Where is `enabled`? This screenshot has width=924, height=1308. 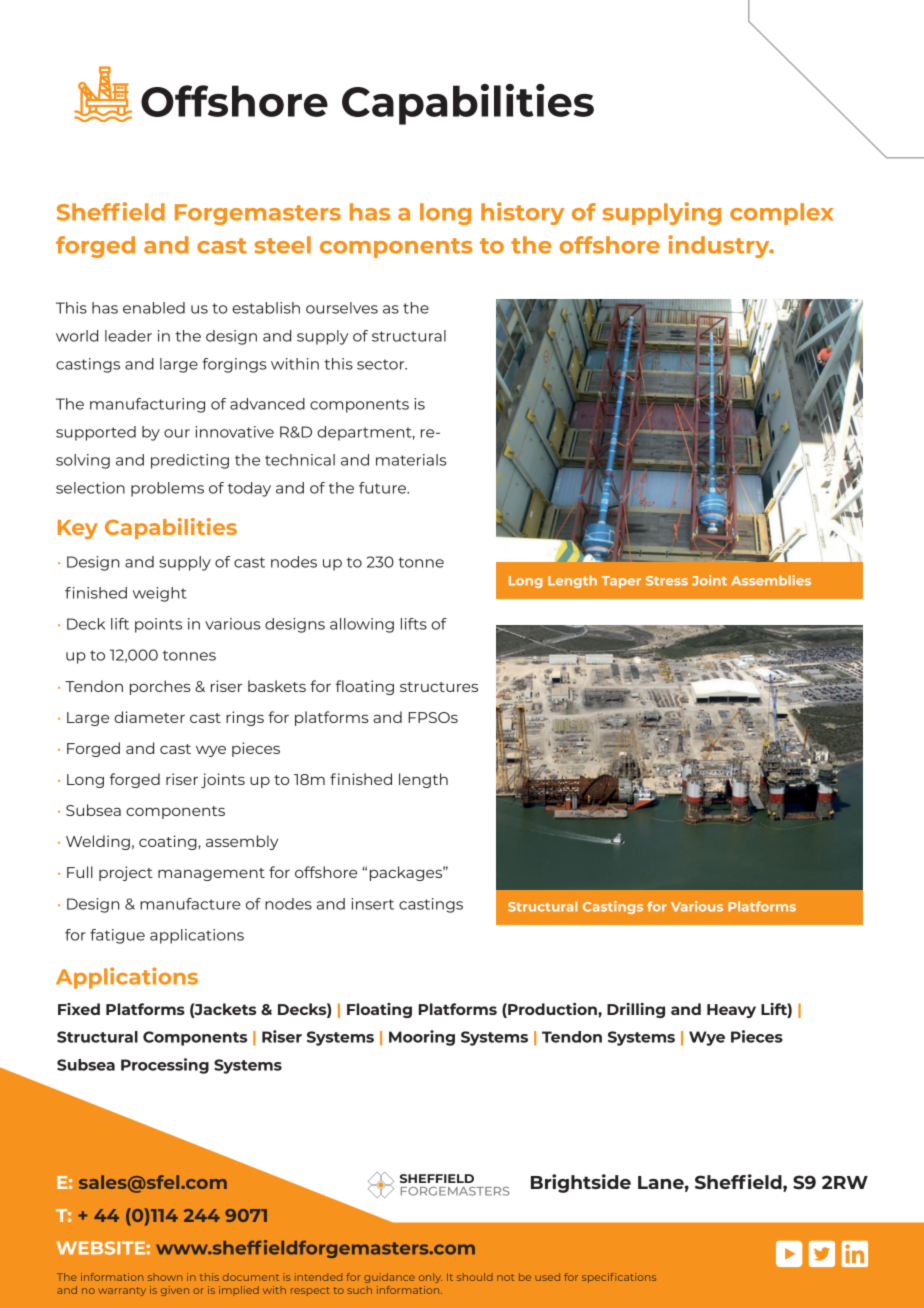 enabled is located at coordinates (154, 308).
